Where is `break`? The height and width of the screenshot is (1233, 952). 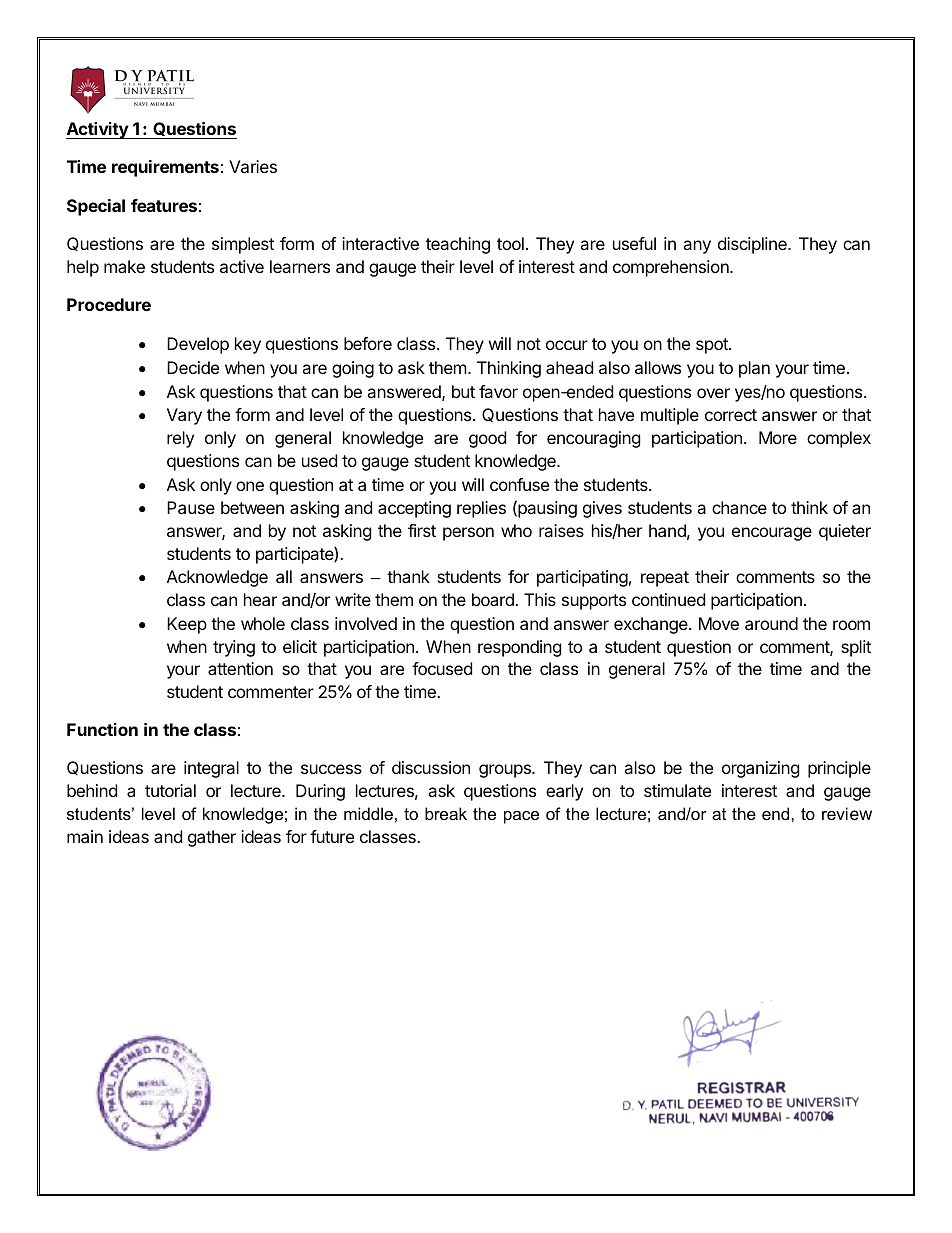 break is located at coordinates (446, 813).
